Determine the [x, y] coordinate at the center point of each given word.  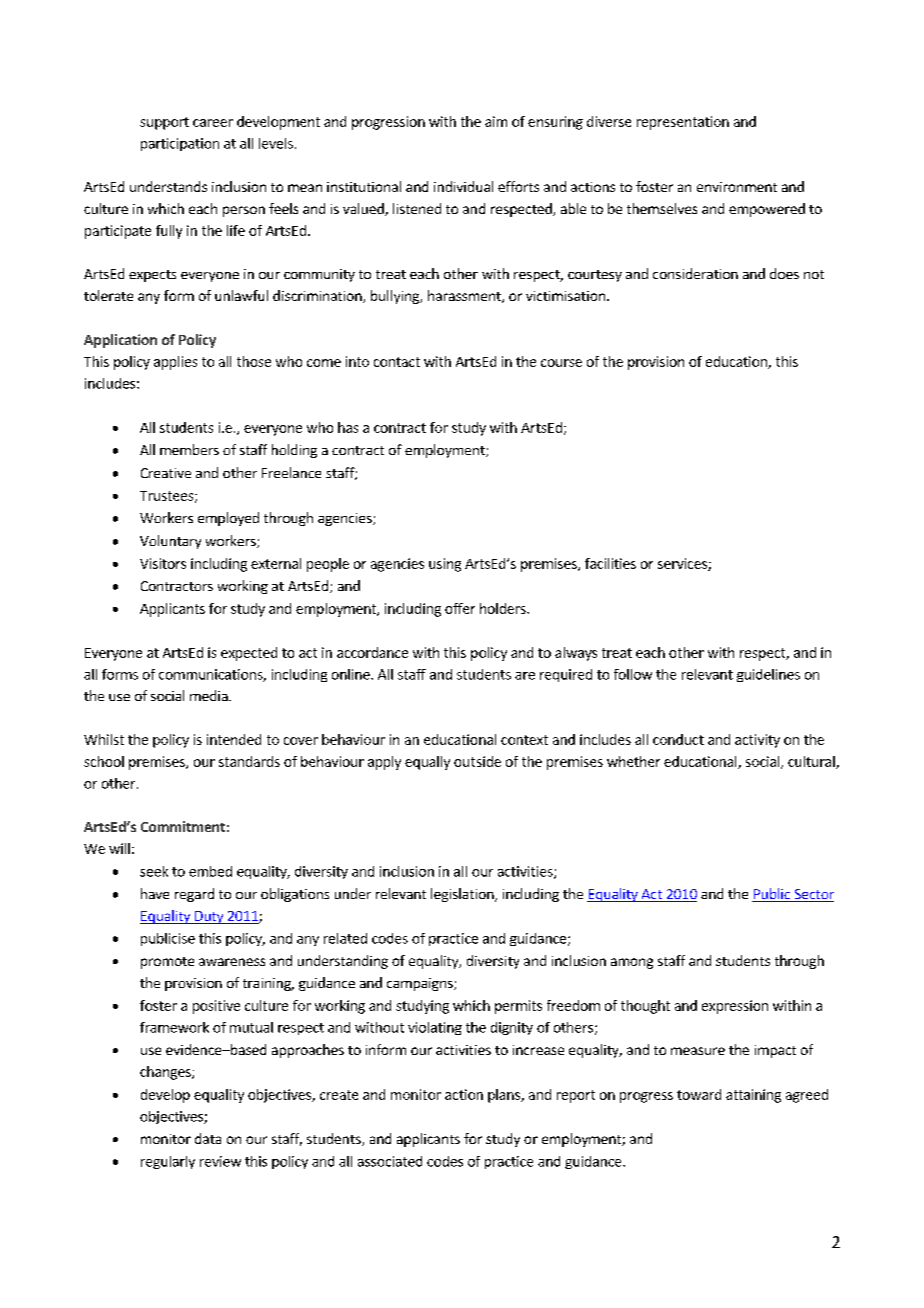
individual [463, 186]
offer [460, 608]
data [208, 1138]
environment [737, 187]
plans [505, 1096]
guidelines [768, 675]
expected [249, 654]
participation [180, 144]
